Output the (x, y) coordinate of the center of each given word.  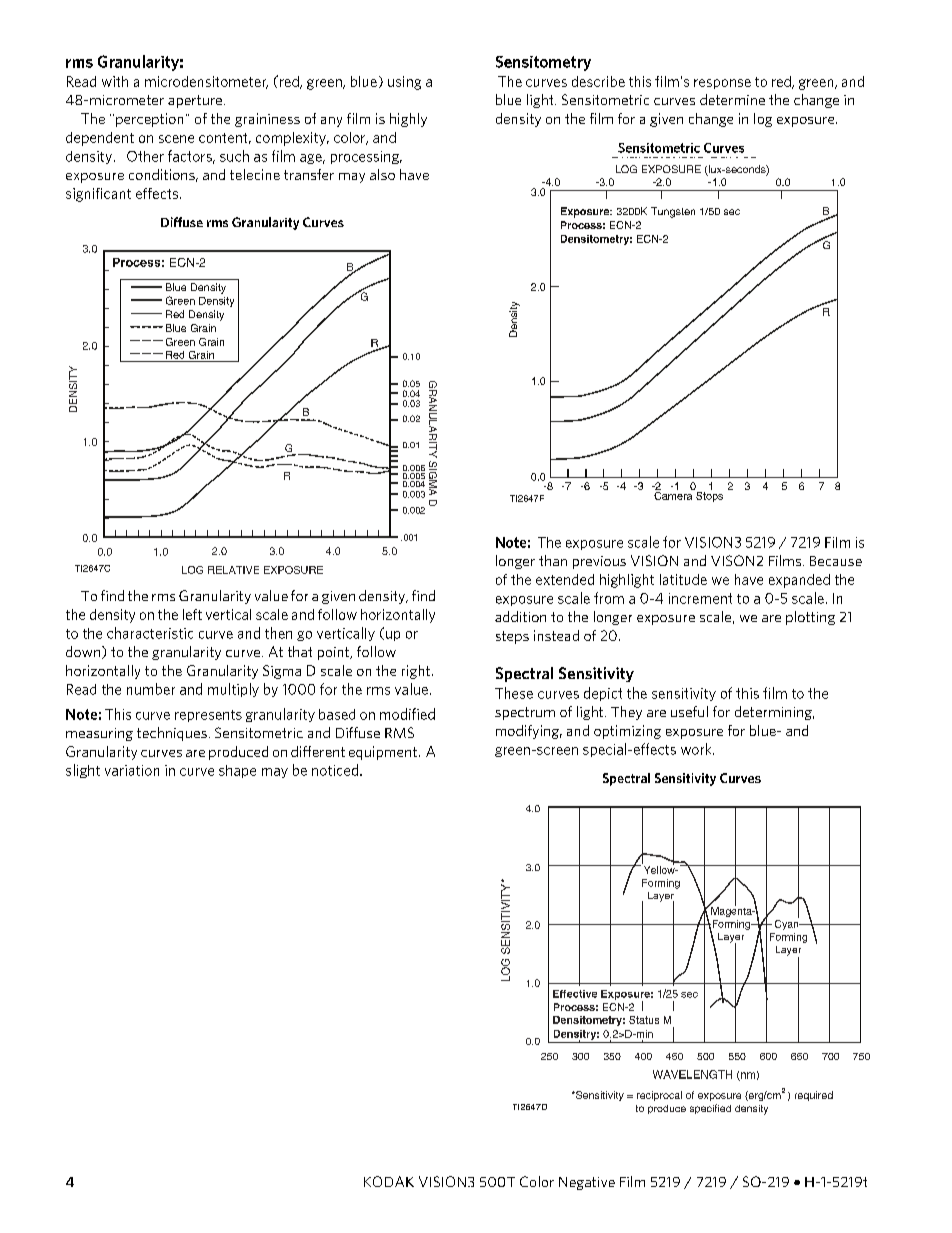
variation (132, 770)
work (697, 749)
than (553, 560)
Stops (708, 495)
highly (408, 120)
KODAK (389, 1181)
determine (732, 99)
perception (149, 120)
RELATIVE (233, 570)
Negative (587, 1183)
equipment (383, 753)
